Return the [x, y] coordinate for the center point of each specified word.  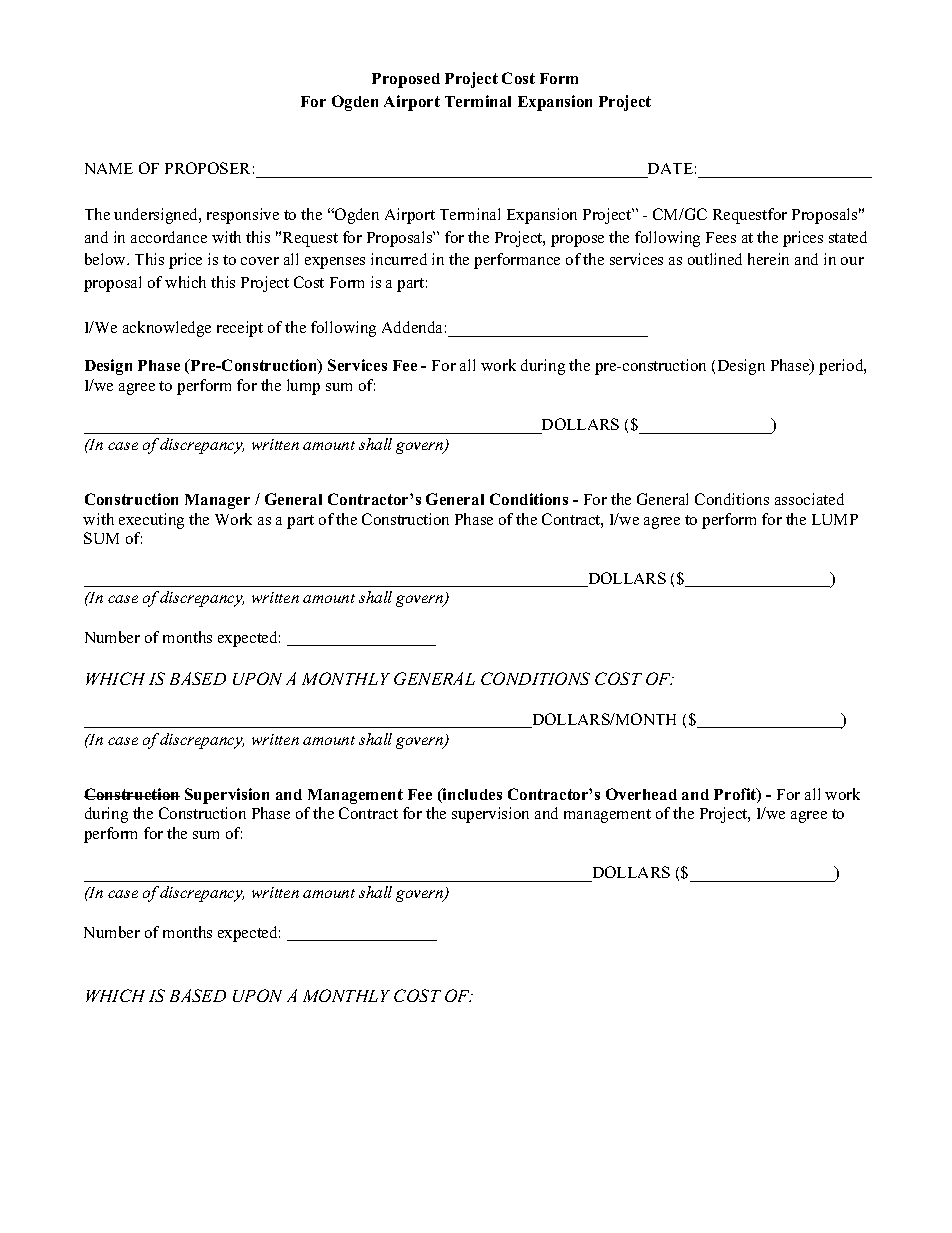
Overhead [641, 794]
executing [151, 521]
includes [471, 795]
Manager [217, 501]
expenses [335, 263]
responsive [243, 216]
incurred [399, 259]
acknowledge [167, 329]
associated [809, 499]
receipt [240, 329]
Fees [721, 237]
